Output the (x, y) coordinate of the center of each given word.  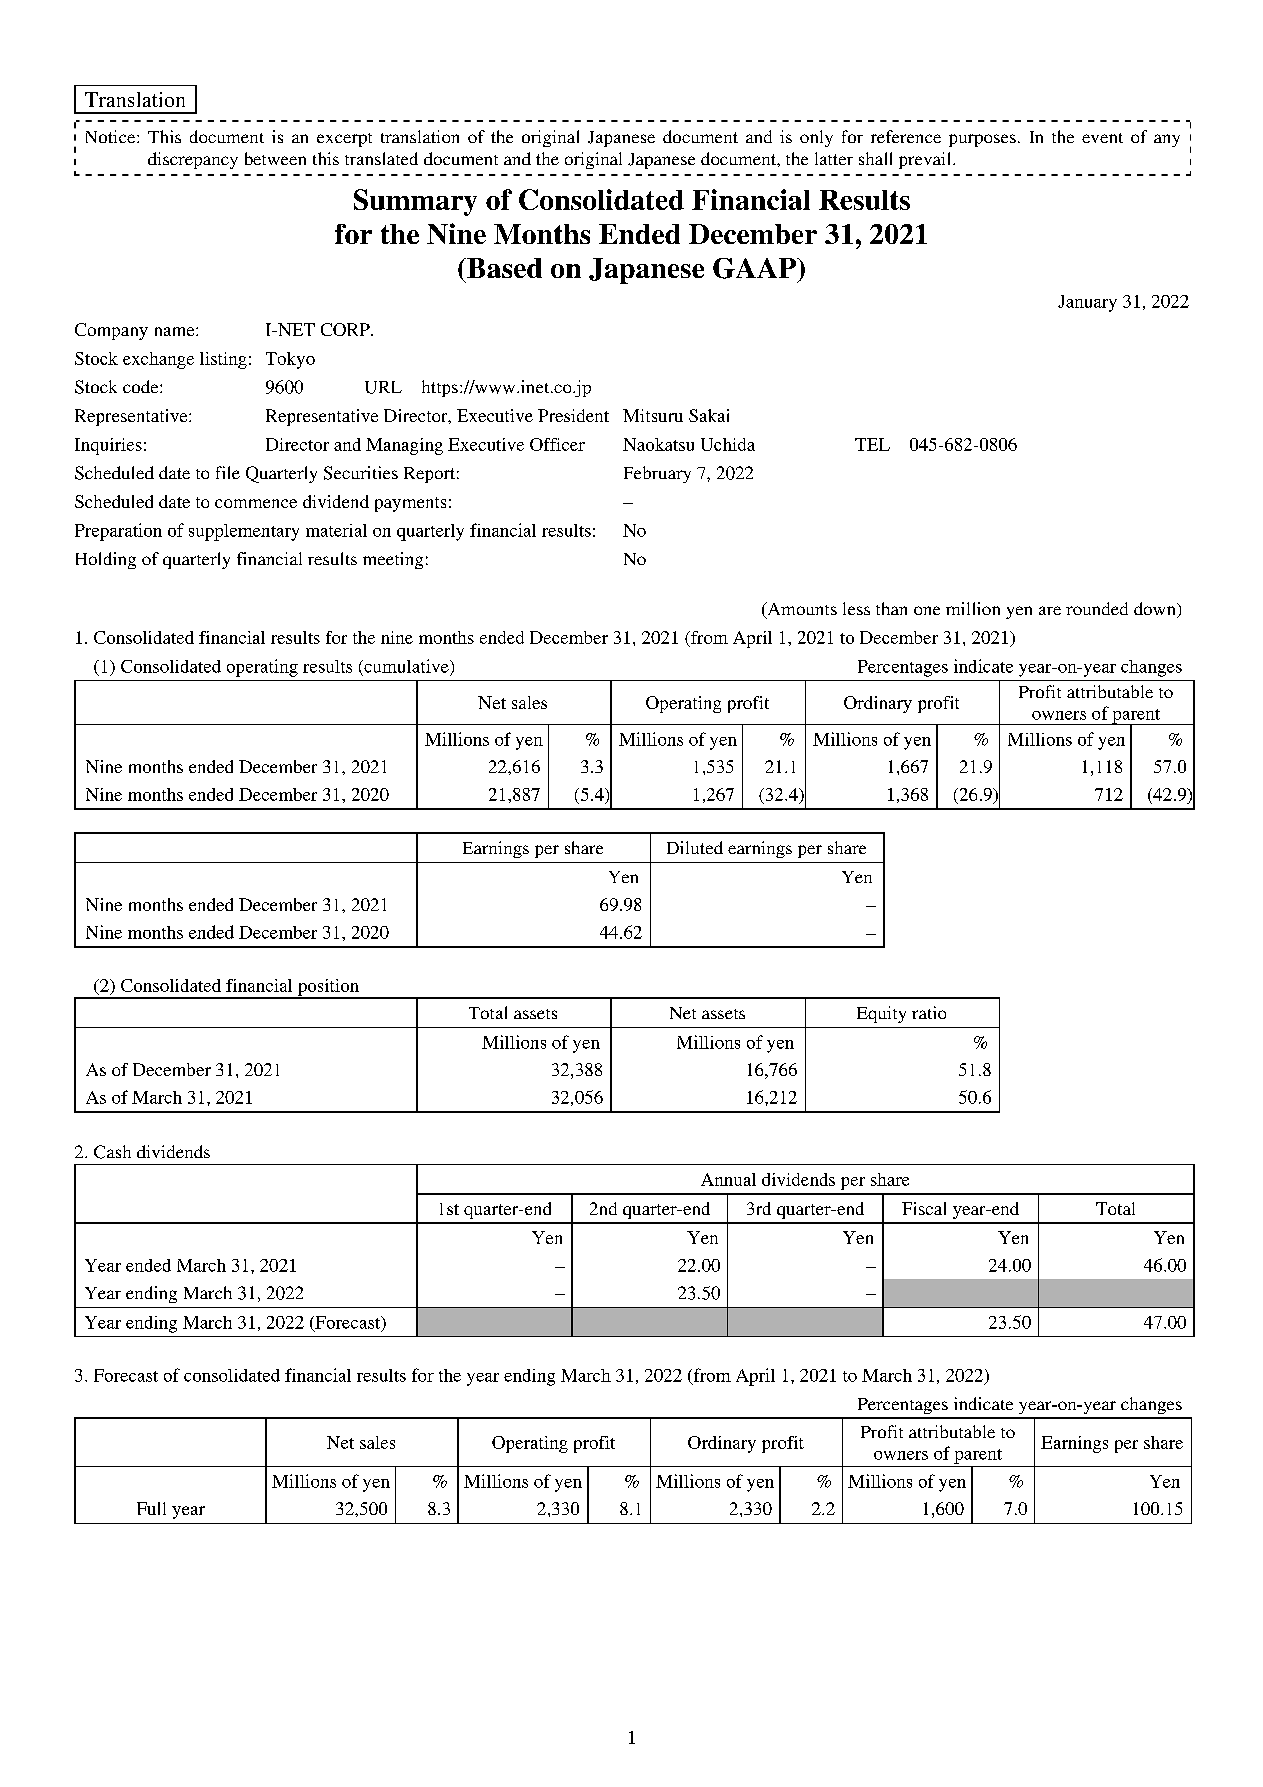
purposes (982, 140)
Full (151, 1508)
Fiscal (924, 1208)
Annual (728, 1179)
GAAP (755, 268)
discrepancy (193, 160)
